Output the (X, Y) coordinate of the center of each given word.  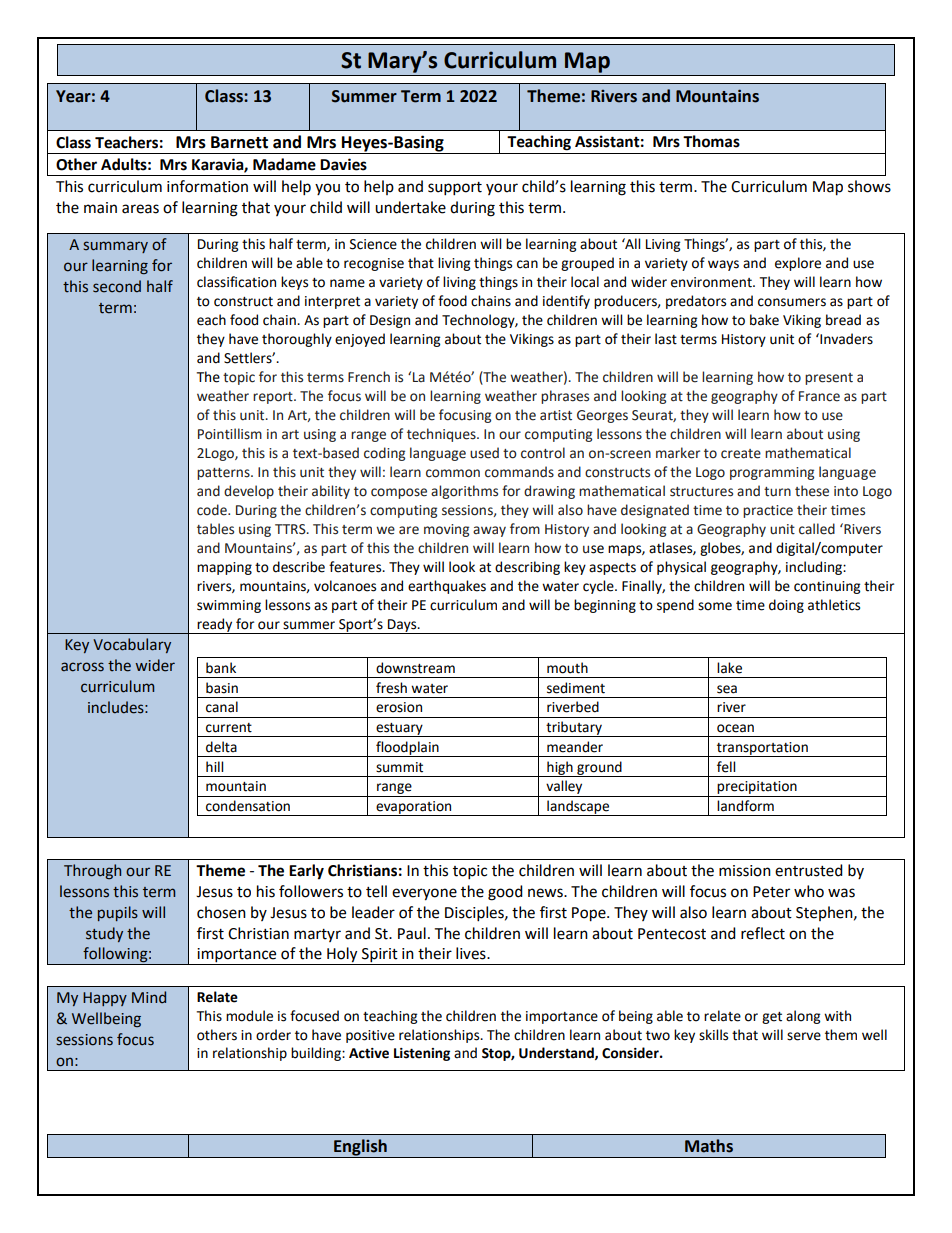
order (273, 1035)
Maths (709, 1146)
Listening (422, 1054)
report (274, 398)
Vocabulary (132, 645)
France (819, 396)
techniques (442, 435)
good (505, 893)
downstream (415, 668)
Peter (771, 892)
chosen (221, 912)
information (207, 186)
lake (729, 668)
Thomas (711, 141)
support (455, 189)
